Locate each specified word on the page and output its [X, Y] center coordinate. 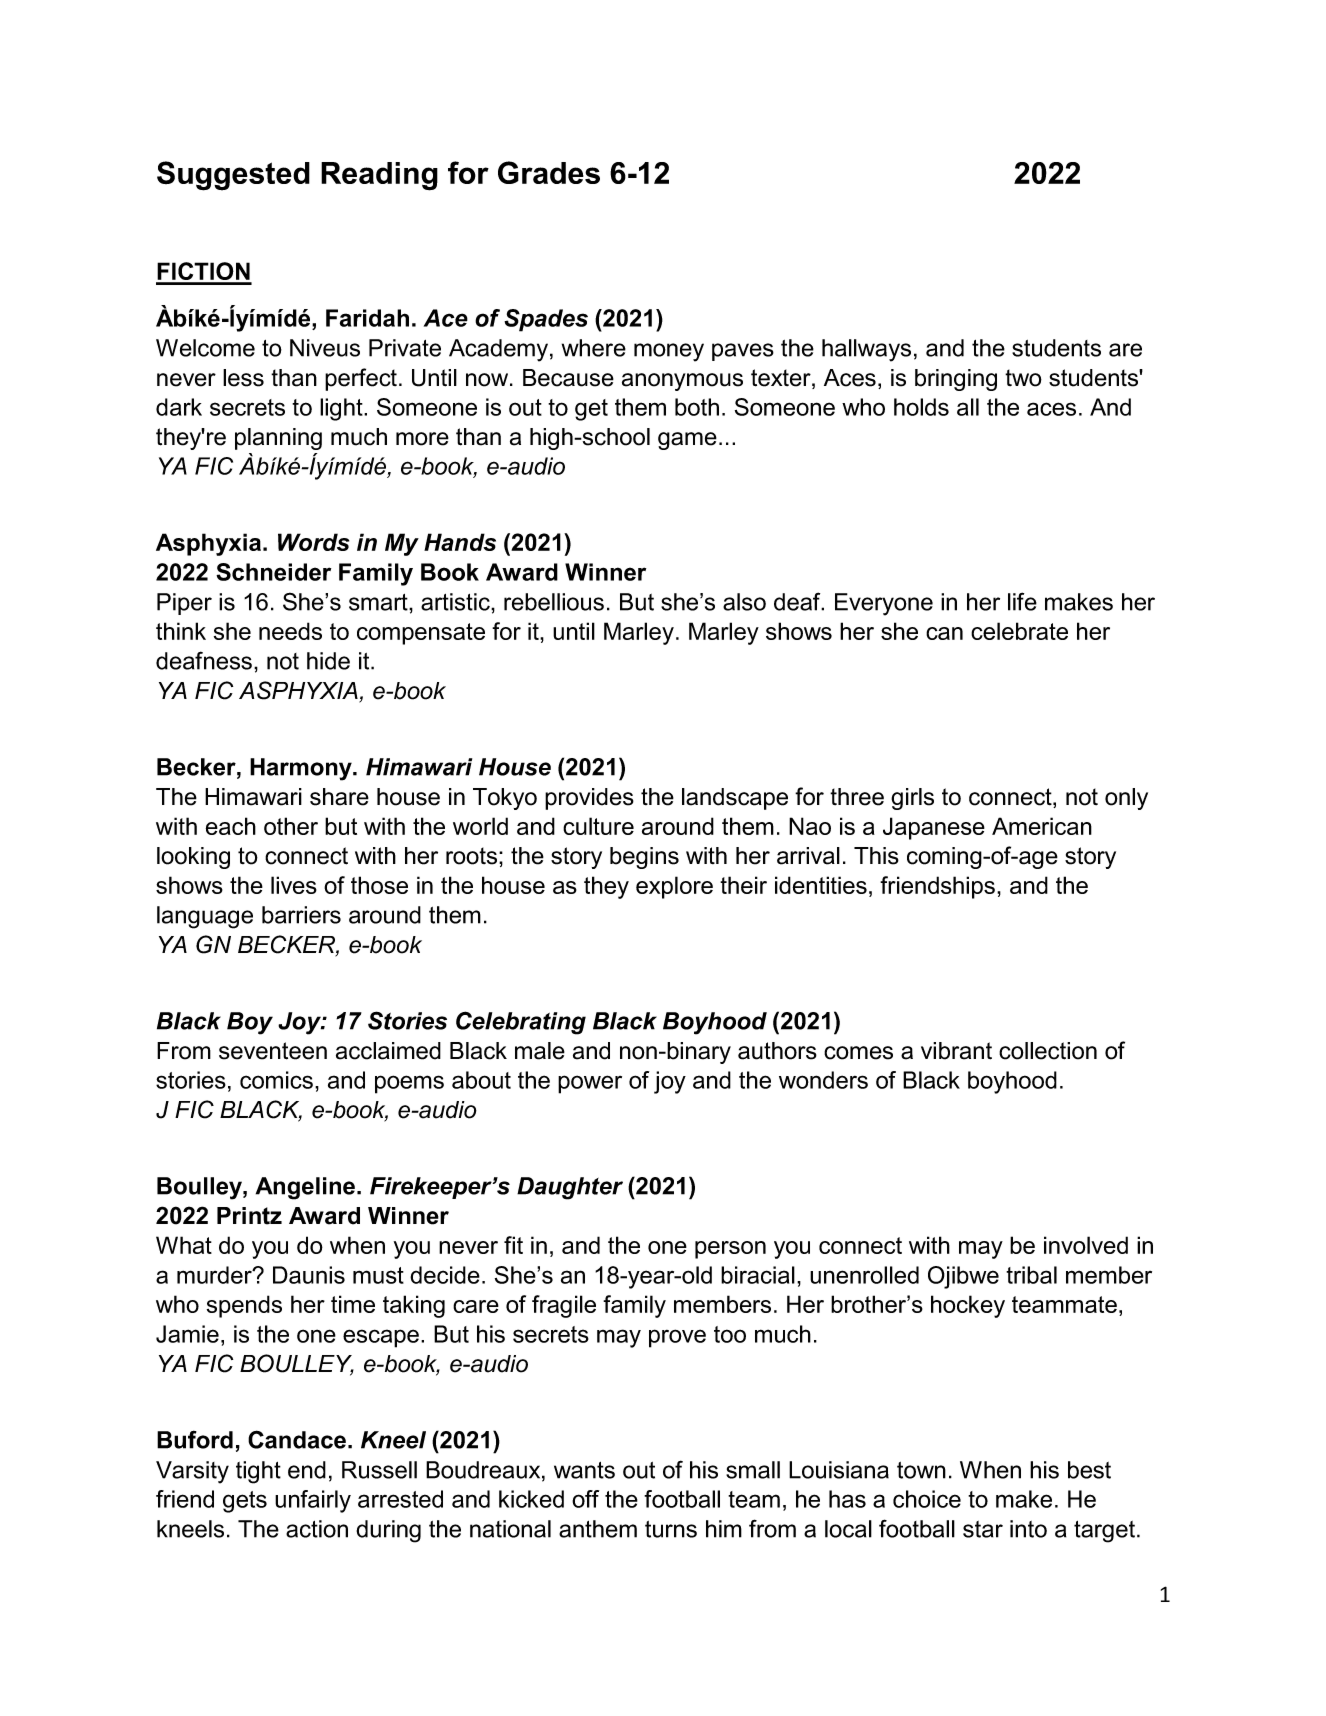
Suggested [233, 176]
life [1022, 601]
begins [644, 858]
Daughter [570, 1188]
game [687, 441]
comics [276, 1080]
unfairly [313, 1501]
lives [294, 885]
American [1042, 826]
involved [1086, 1245]
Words [313, 542]
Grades [549, 172]
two [1023, 378]
